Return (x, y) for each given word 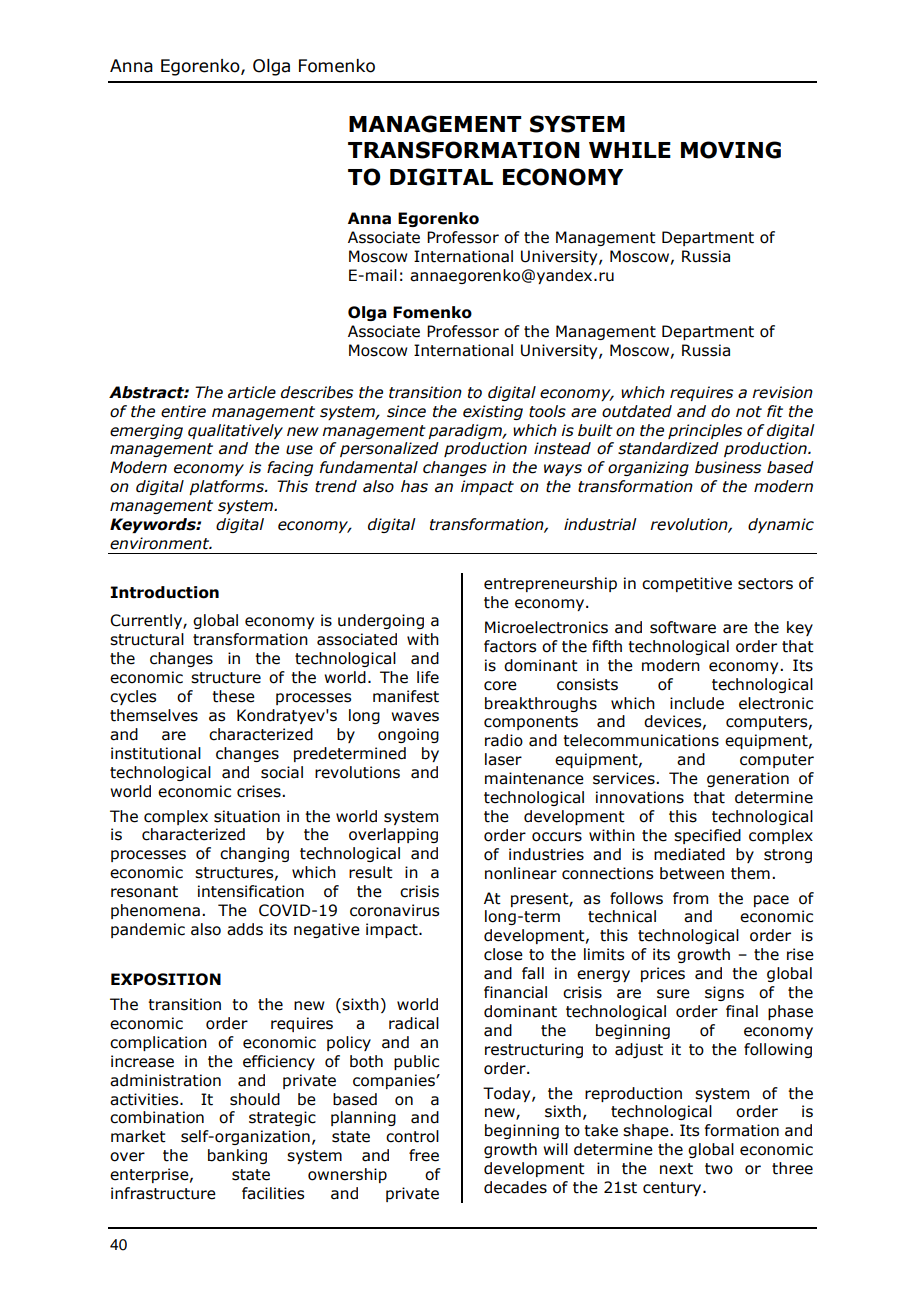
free (424, 1155)
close (503, 954)
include (697, 703)
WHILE (630, 150)
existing (493, 412)
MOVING (731, 150)
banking (237, 1156)
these (233, 696)
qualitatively (235, 431)
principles (705, 431)
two (719, 1169)
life (428, 677)
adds (245, 929)
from (690, 898)
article (252, 392)
